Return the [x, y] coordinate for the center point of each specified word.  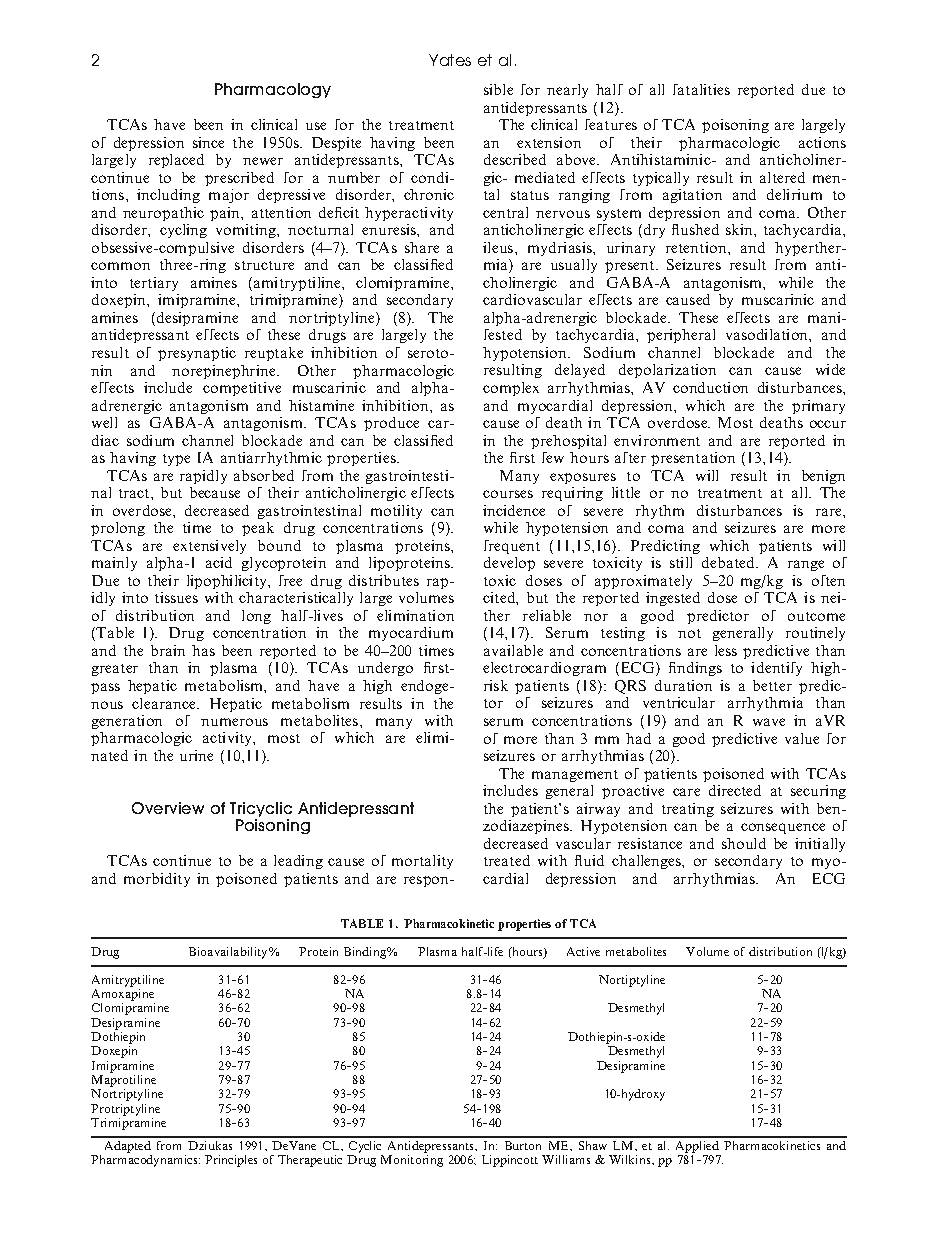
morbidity [157, 880]
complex [511, 389]
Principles [231, 1161]
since [208, 142]
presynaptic [197, 354]
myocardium [411, 634]
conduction [710, 387]
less [726, 650]
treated [507, 860]
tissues [176, 597]
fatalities [701, 89]
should [744, 843]
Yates [450, 60]
